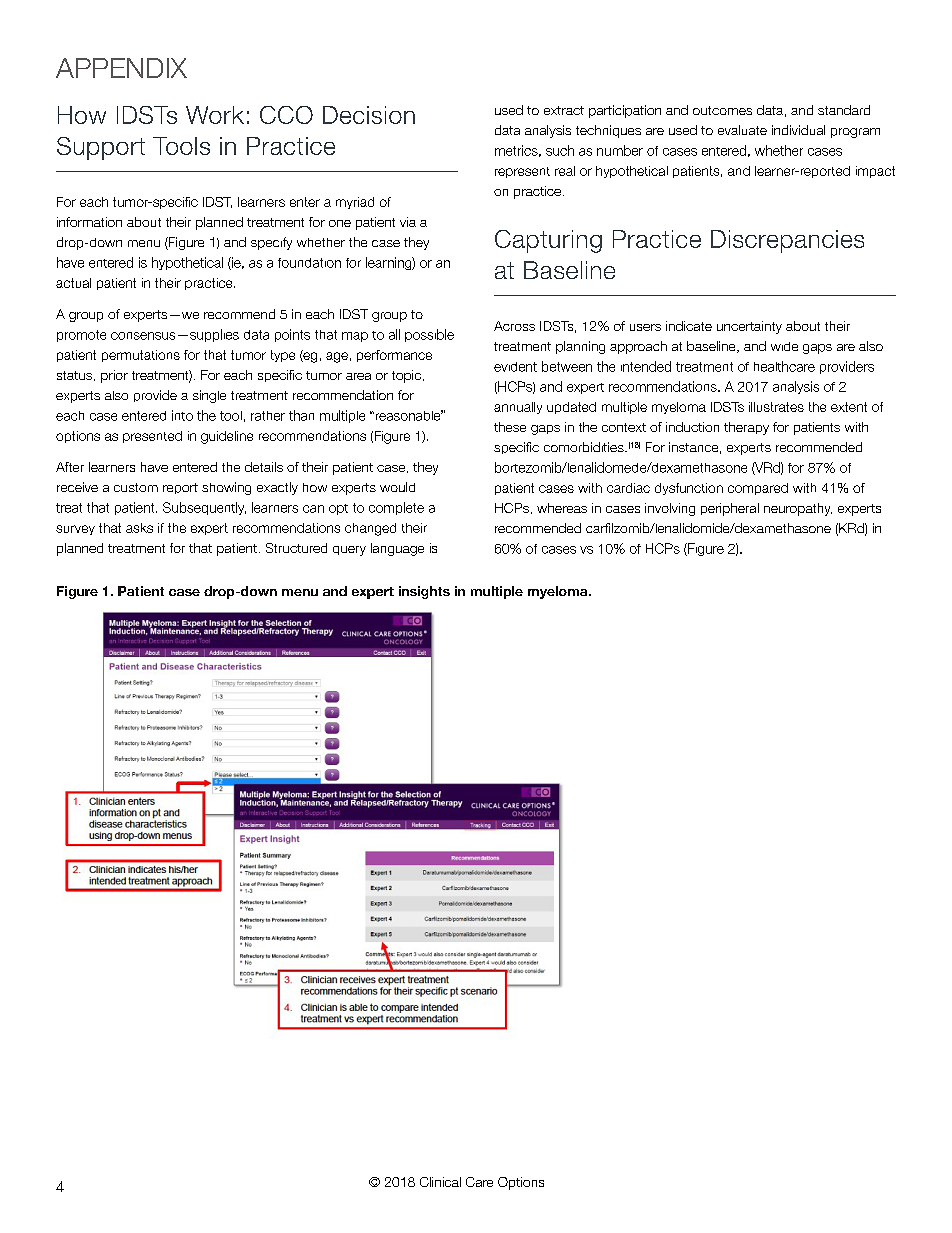  Describe the element at coordinates (424, 592) in the screenshot. I see `insights` at that location.
